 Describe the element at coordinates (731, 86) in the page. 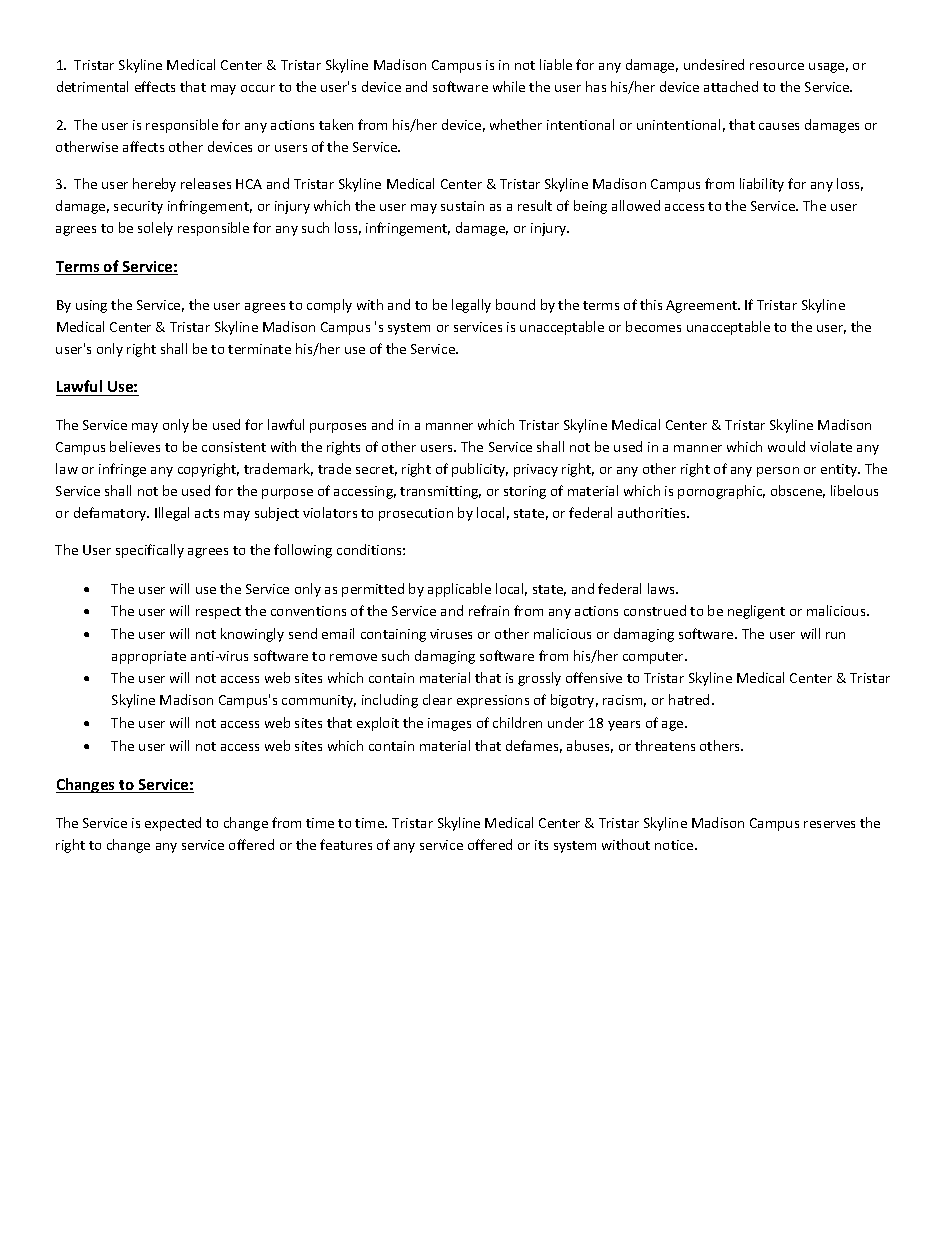

I see `attached` at that location.
